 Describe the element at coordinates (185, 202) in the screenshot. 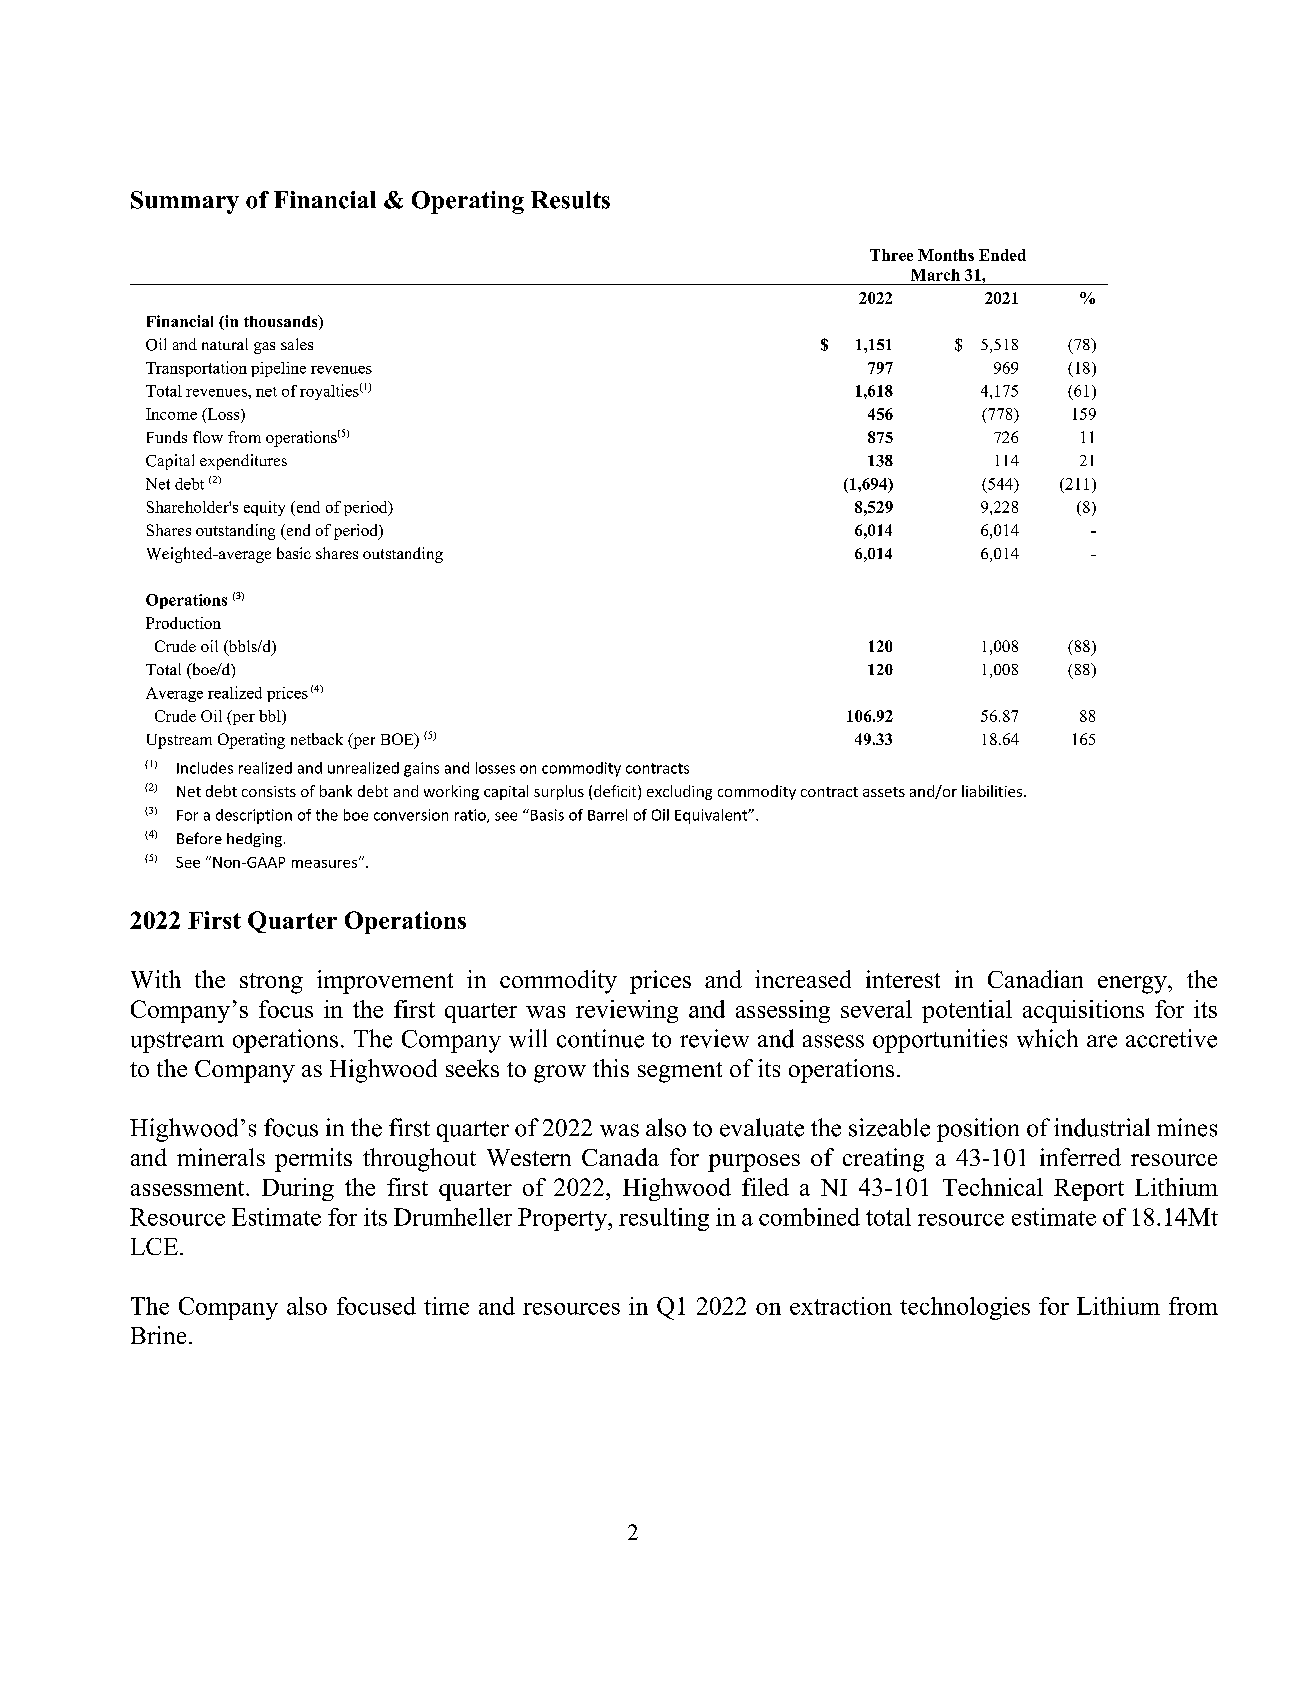

I see `Summary` at that location.
